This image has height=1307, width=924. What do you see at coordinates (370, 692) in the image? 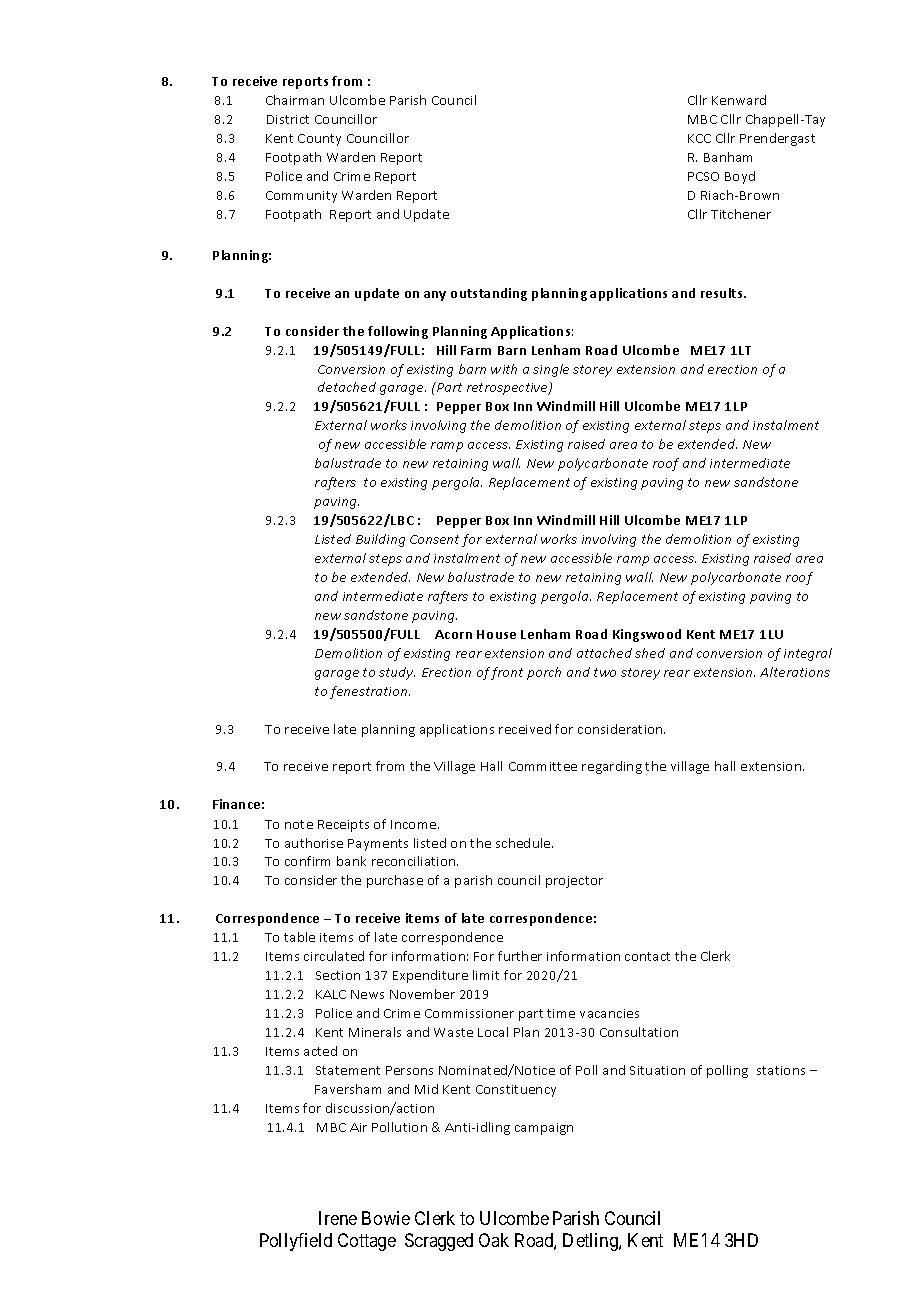
I see `fenestration` at bounding box center [370, 692].
